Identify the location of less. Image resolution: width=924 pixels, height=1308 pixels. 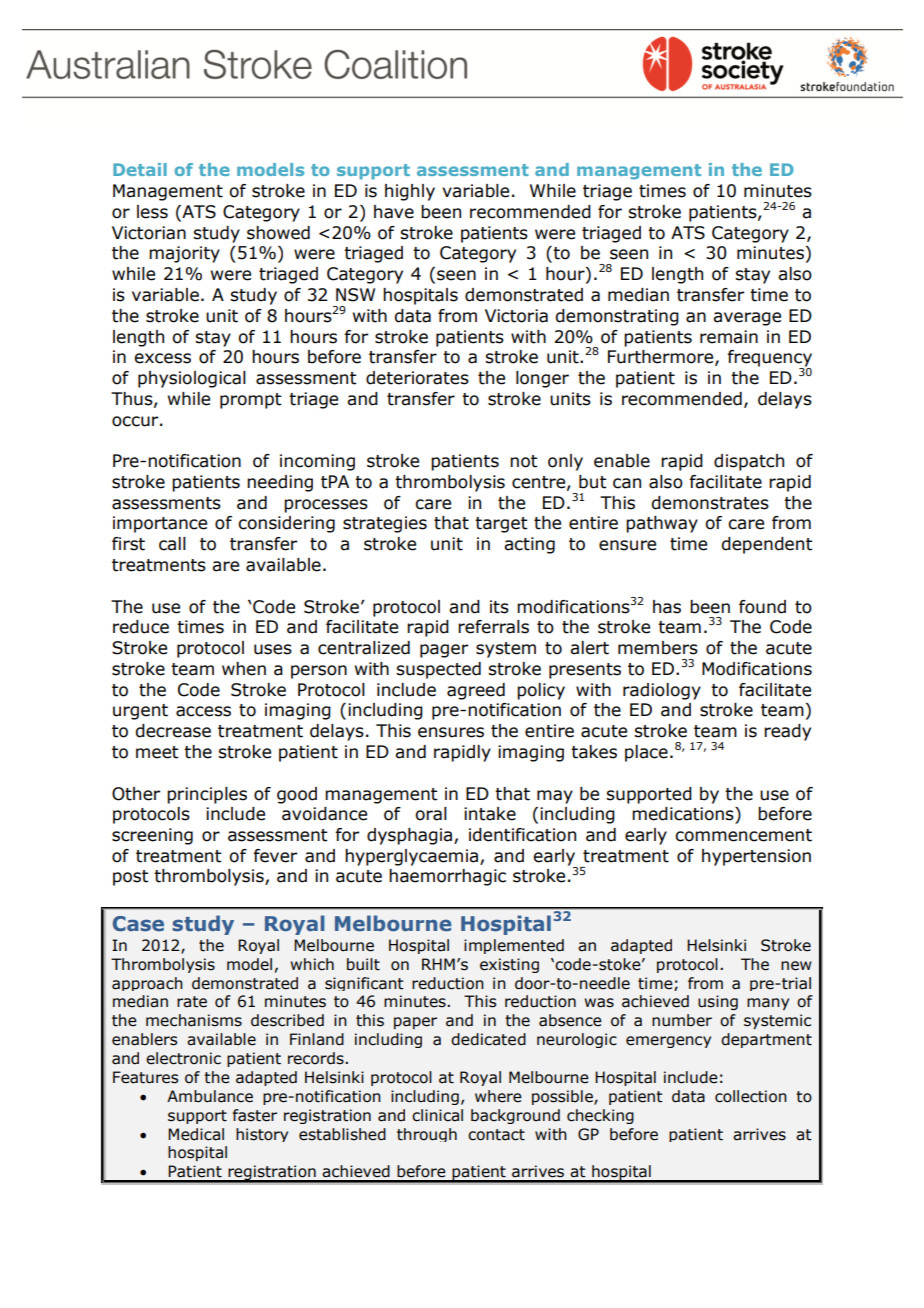
(152, 212).
